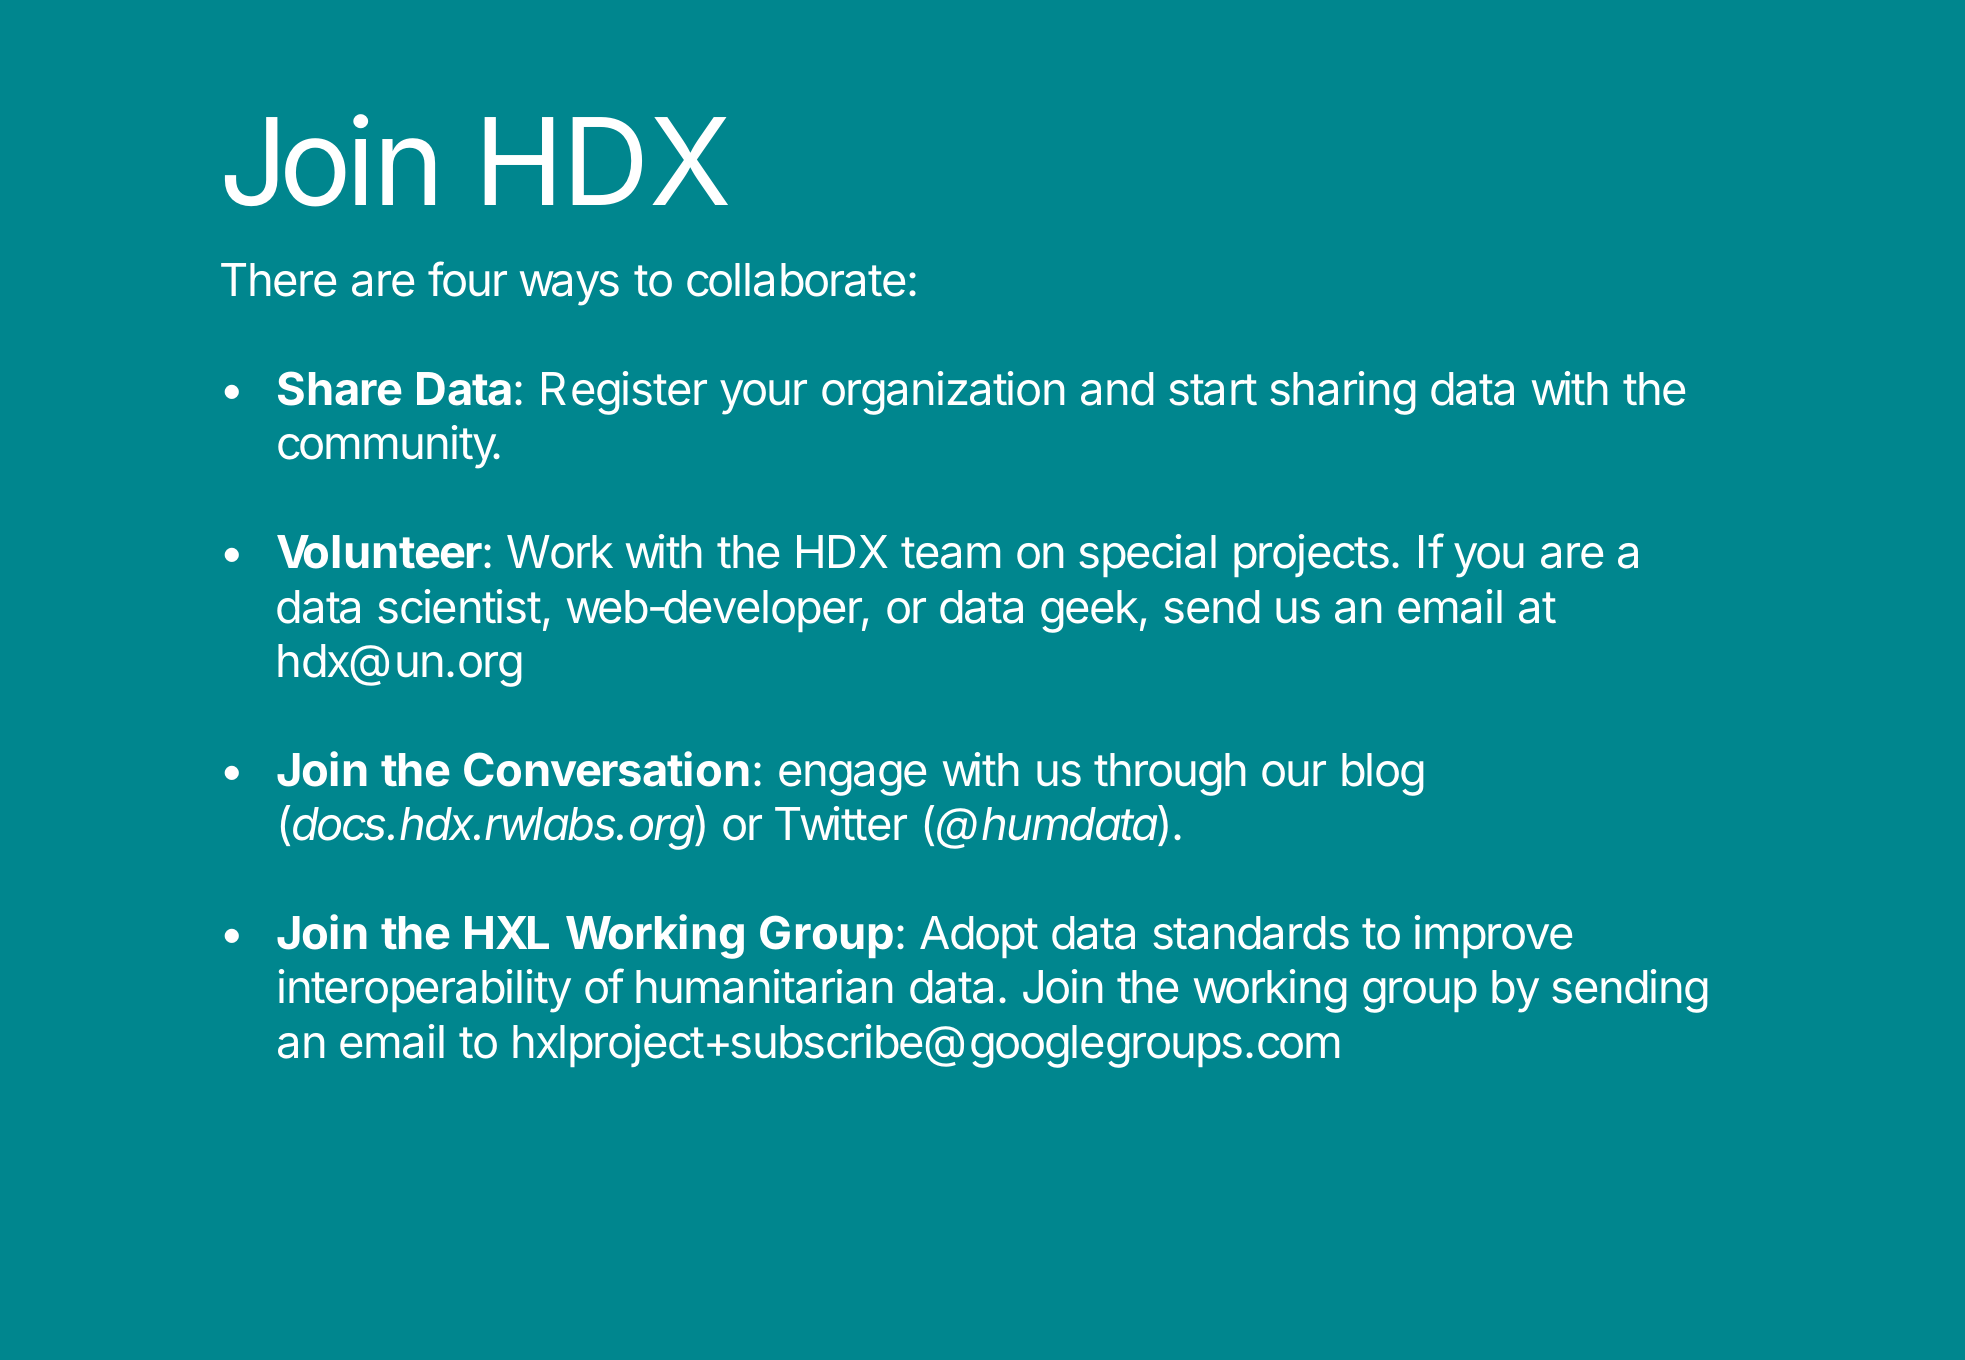  What do you see at coordinates (796, 280) in the image?
I see `collaborate` at bounding box center [796, 280].
